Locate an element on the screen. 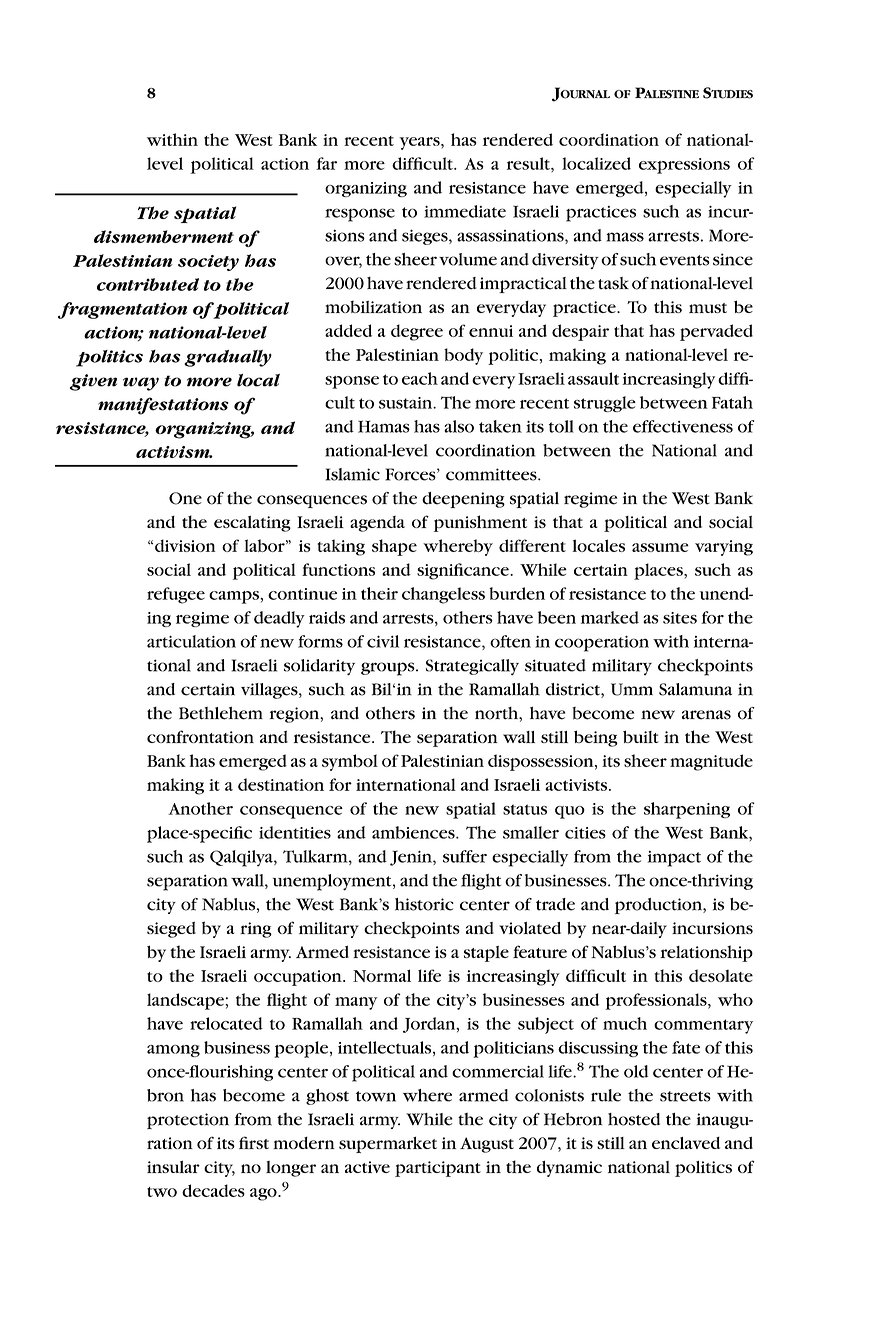 The height and width of the screenshot is (1328, 896). dismemberment is located at coordinates (164, 236).
